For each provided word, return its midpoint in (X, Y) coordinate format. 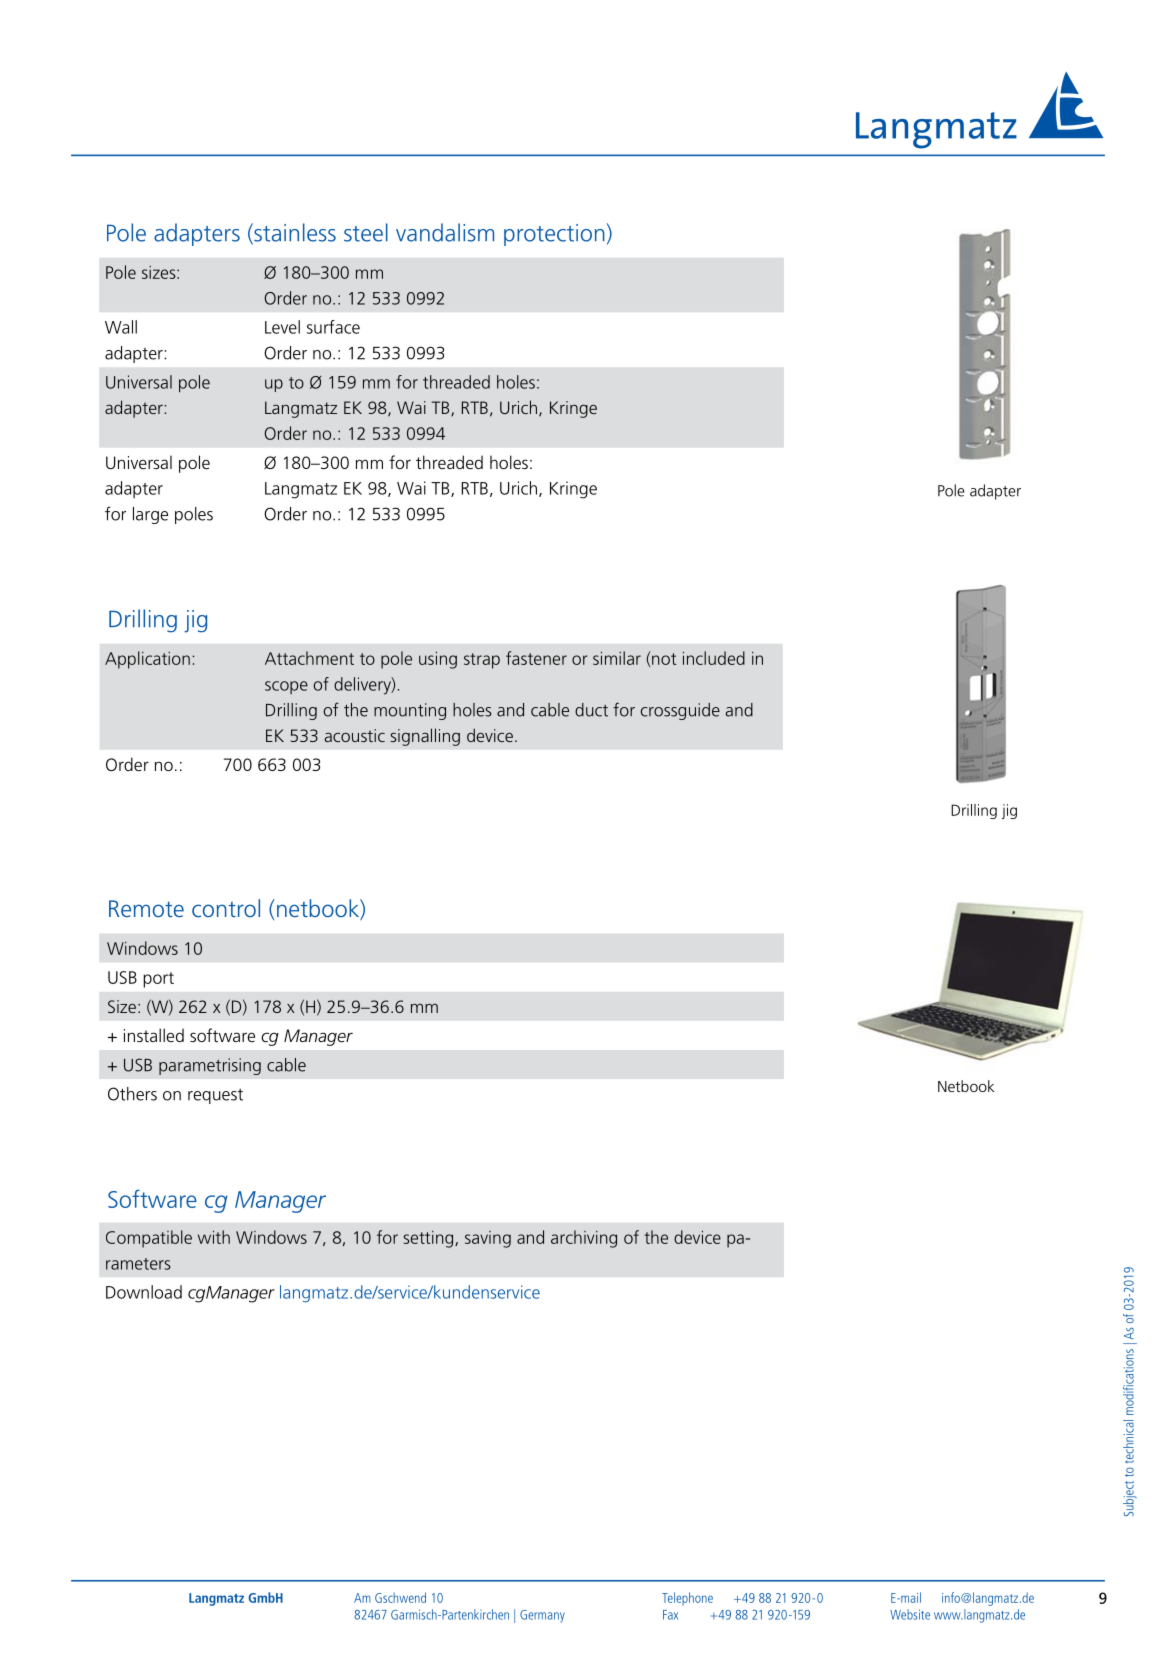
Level (282, 327)
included (714, 658)
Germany (542, 1616)
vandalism (445, 232)
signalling (425, 737)
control (226, 908)
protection (554, 235)
